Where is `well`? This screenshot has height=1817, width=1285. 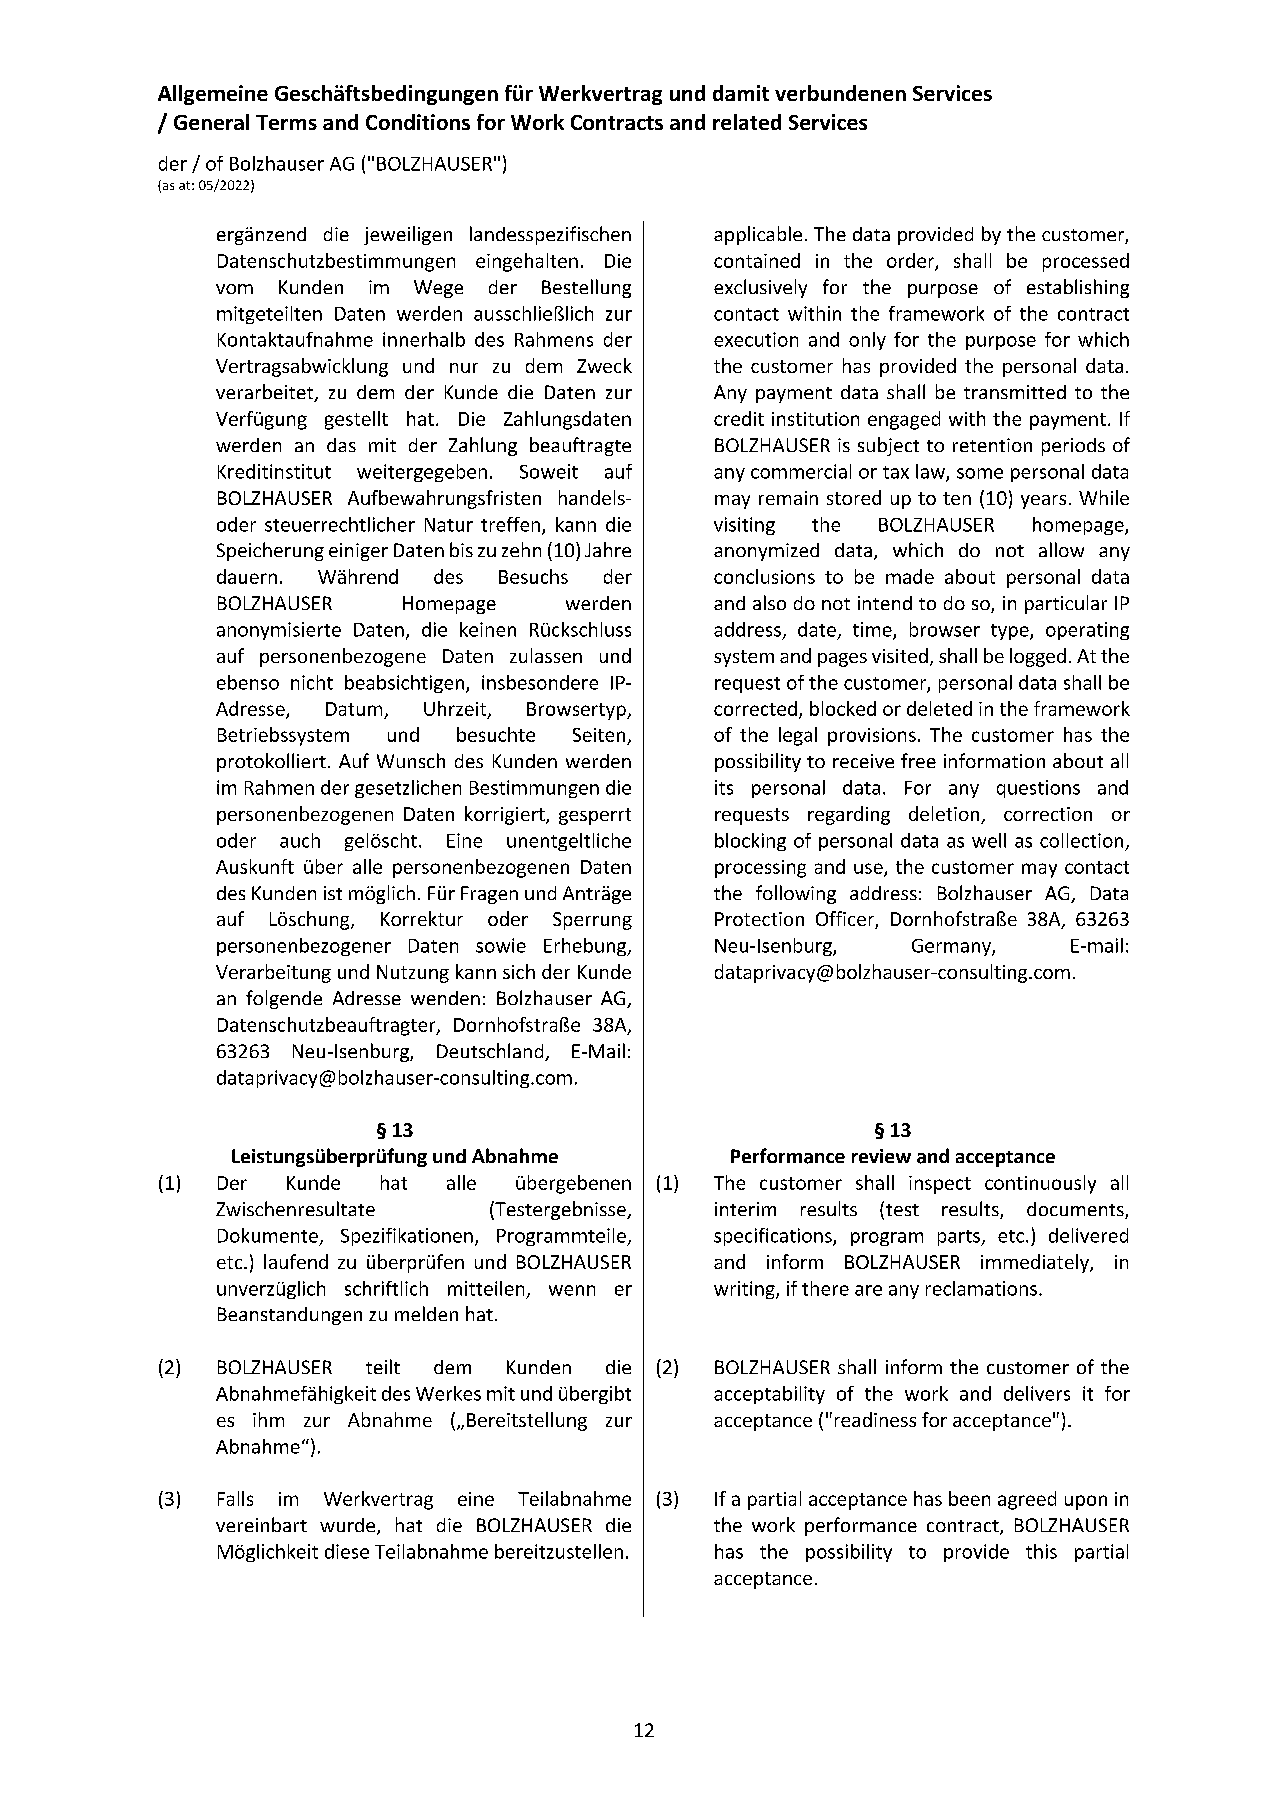 well is located at coordinates (989, 840).
